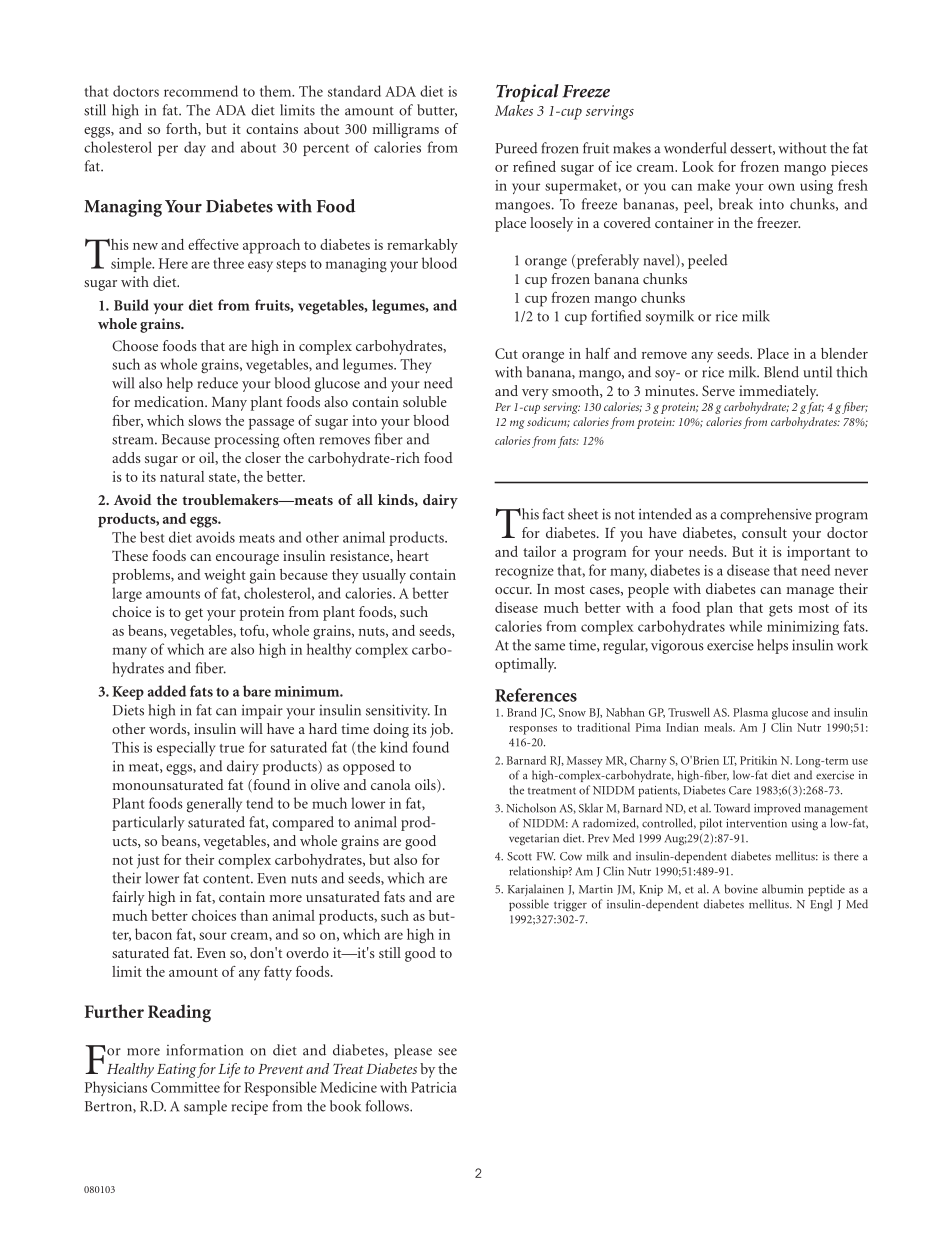  Describe the element at coordinates (185, 1087) in the image. I see `Committee` at that location.
